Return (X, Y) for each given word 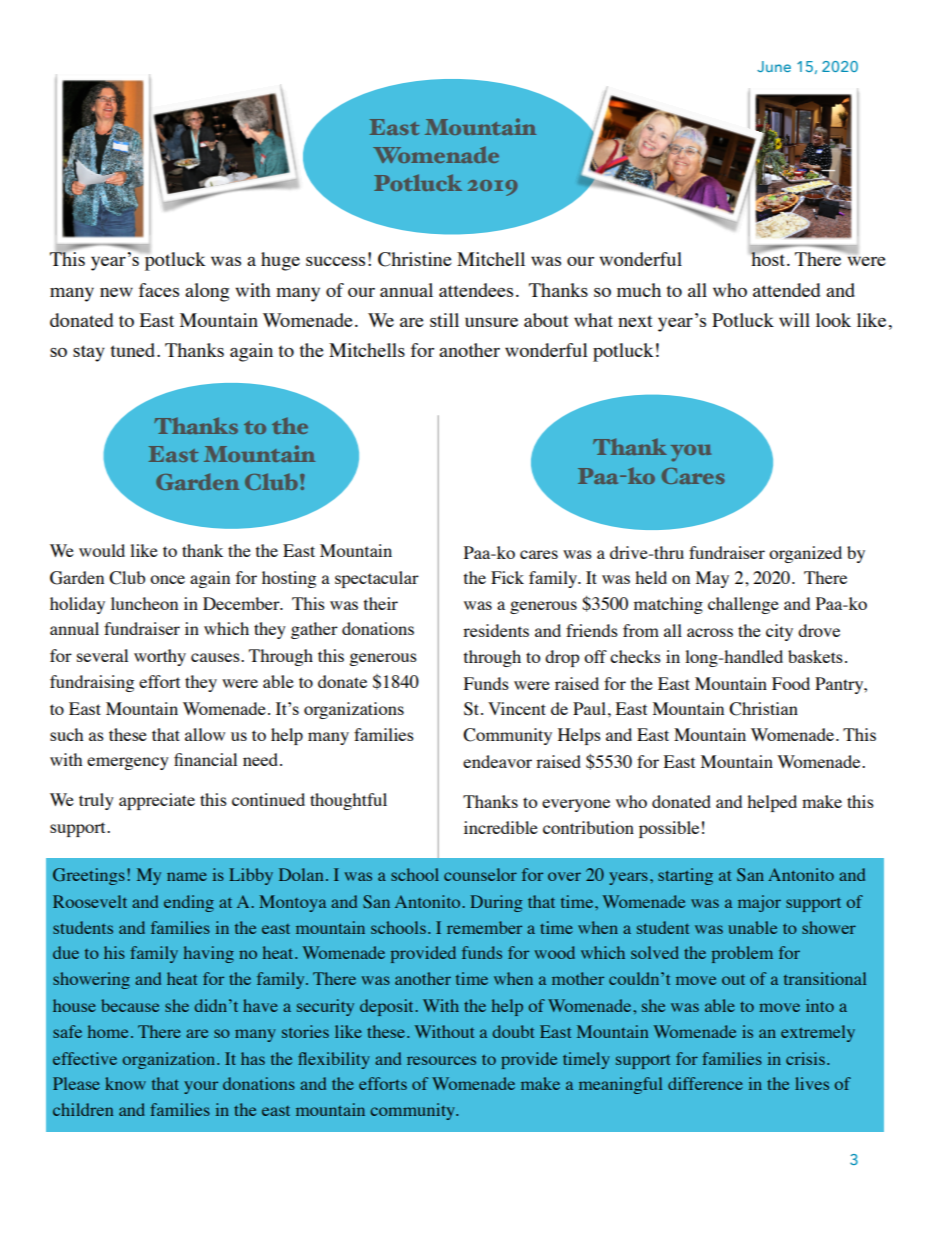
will (794, 320)
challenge (743, 605)
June (774, 66)
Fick (507, 577)
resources (441, 1060)
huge (280, 261)
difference (705, 1083)
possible (669, 829)
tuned (134, 350)
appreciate (157, 801)
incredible (501, 827)
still (444, 320)
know (125, 1083)
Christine (415, 259)
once (167, 579)
